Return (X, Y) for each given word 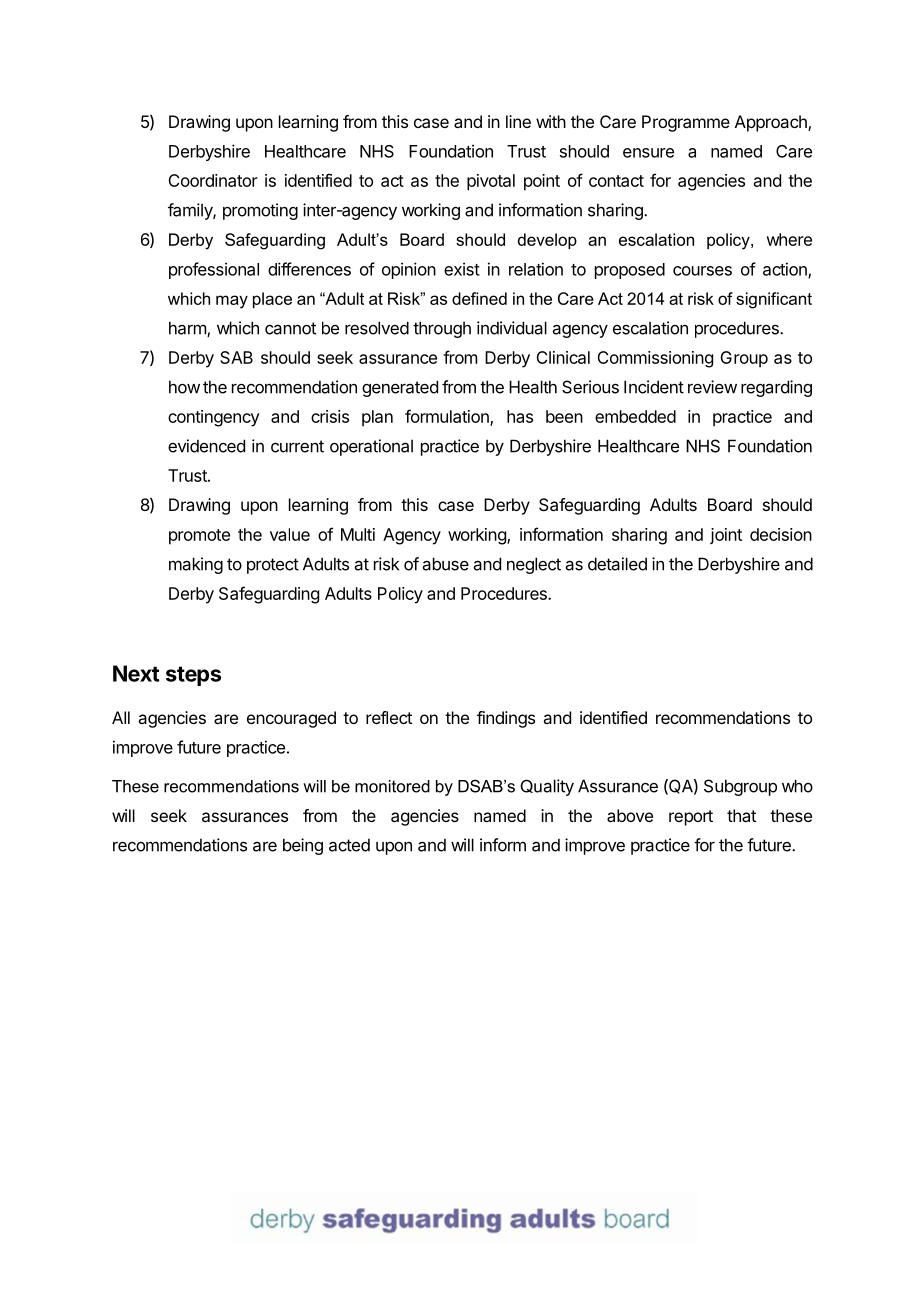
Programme (686, 123)
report (691, 818)
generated (400, 388)
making (196, 565)
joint (726, 536)
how (184, 387)
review (712, 387)
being (303, 846)
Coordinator (213, 180)
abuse (446, 564)
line (518, 121)
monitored (392, 786)
